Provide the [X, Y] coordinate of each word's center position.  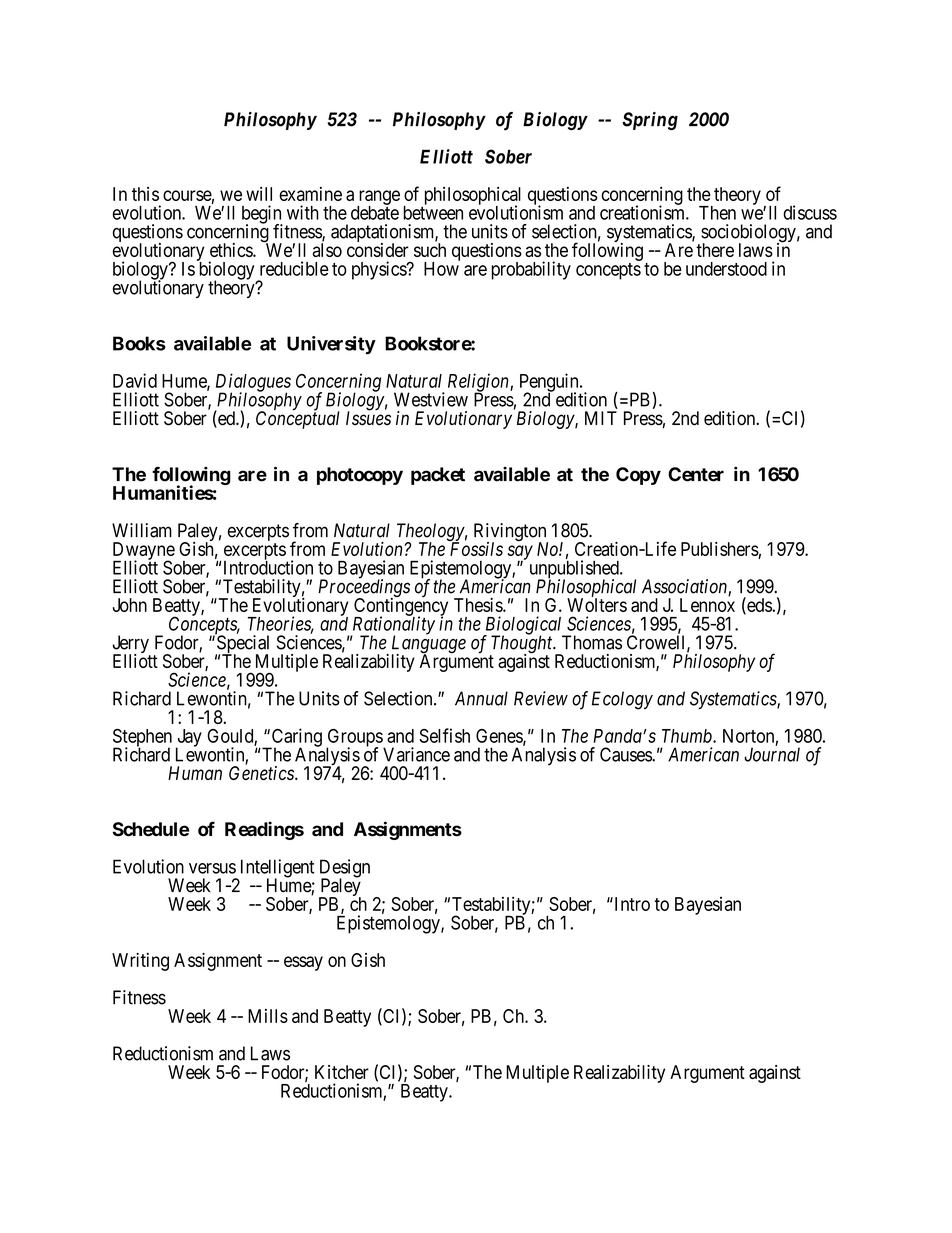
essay [303, 963]
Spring [650, 121]
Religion [479, 383]
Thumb [688, 736]
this [145, 194]
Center [696, 474]
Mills [268, 1016]
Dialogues [253, 383]
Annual [481, 698]
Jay [189, 739]
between [433, 212]
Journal [772, 754]
